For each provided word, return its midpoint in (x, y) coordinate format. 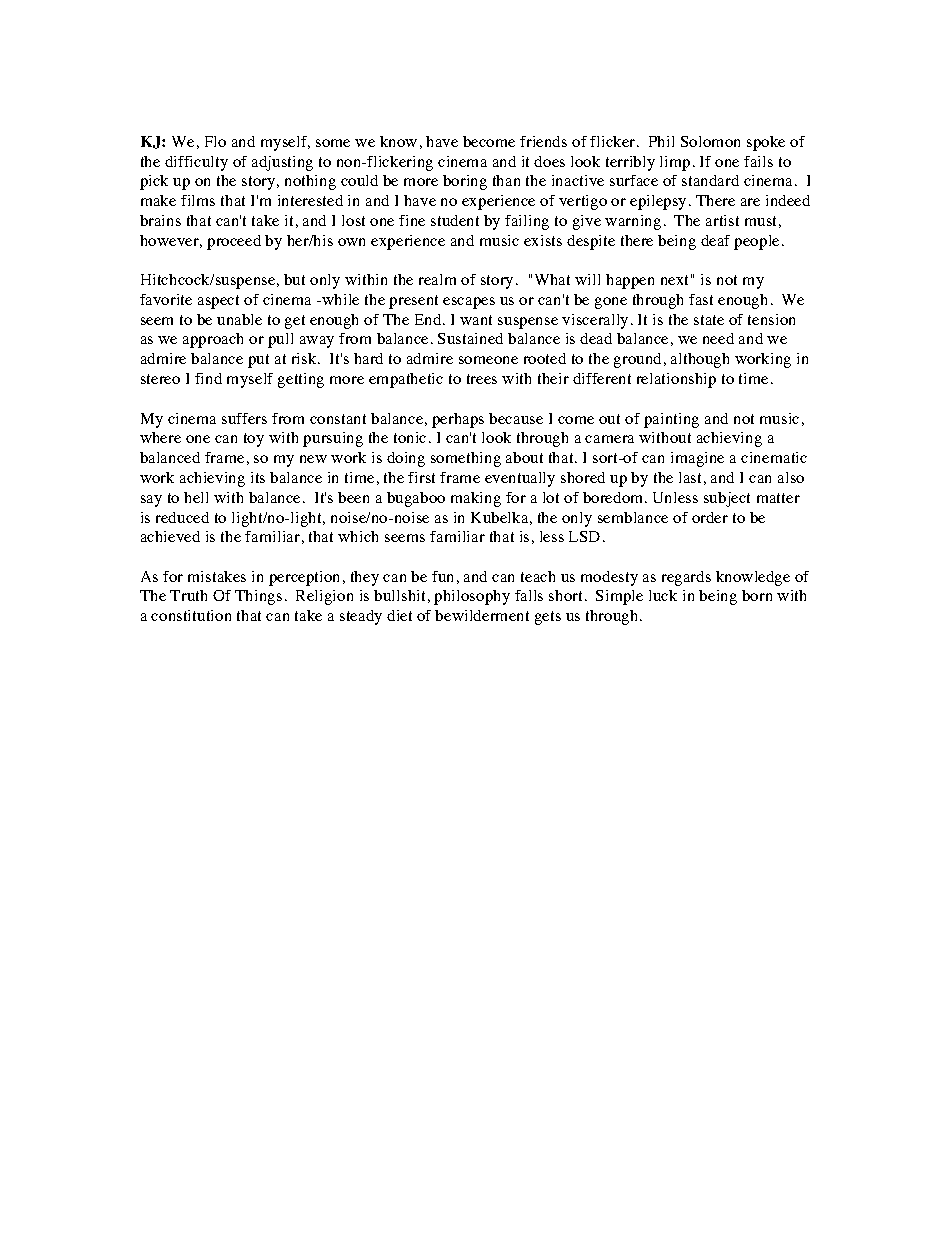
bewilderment (482, 615)
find (208, 378)
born (757, 595)
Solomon (710, 141)
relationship (676, 380)
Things (258, 597)
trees (482, 379)
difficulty (196, 163)
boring (465, 182)
